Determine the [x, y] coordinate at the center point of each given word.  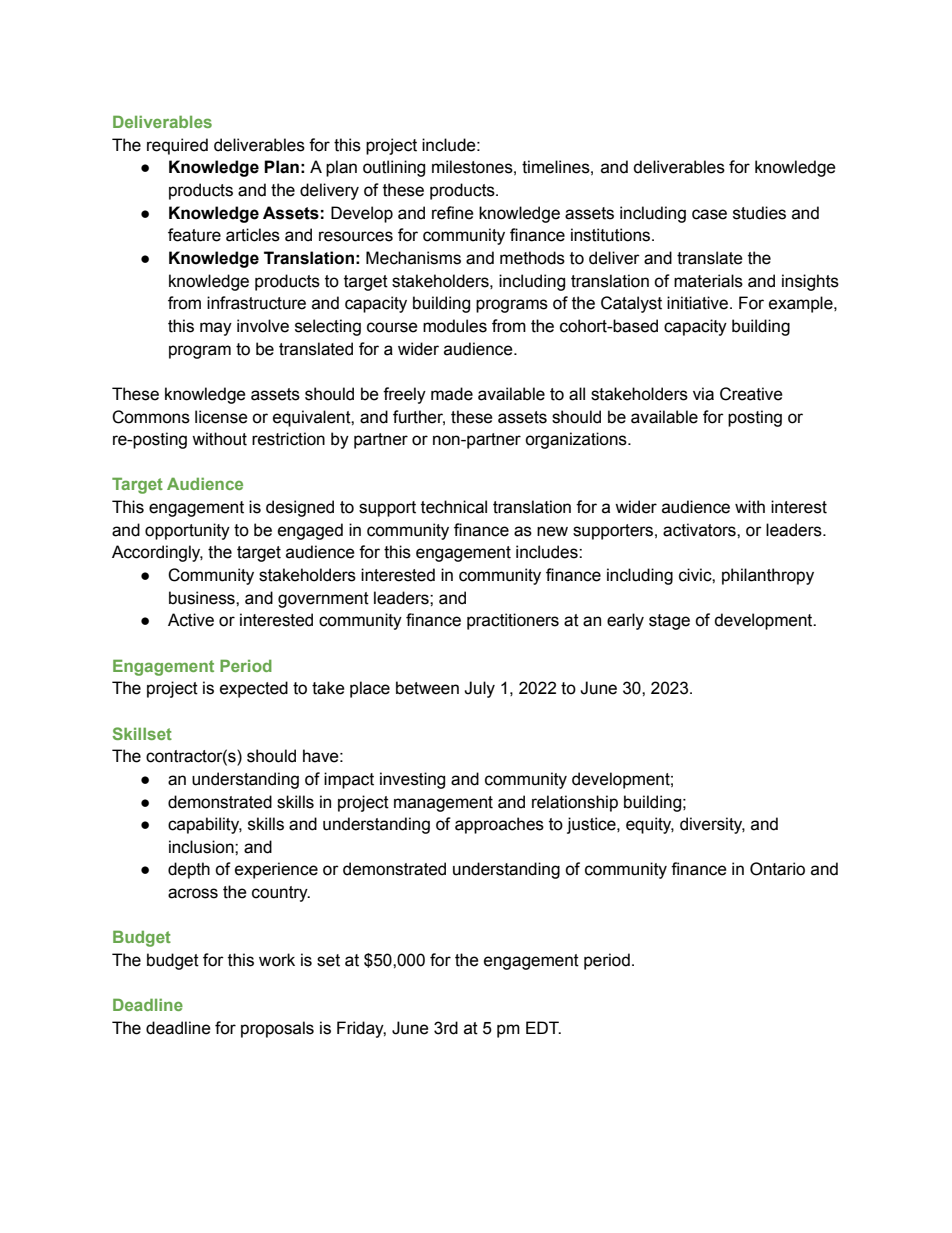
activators [700, 530]
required [177, 146]
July [479, 689]
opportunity [187, 531]
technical [454, 507]
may [216, 329]
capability [205, 825]
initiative [697, 303]
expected [254, 689]
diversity [712, 825]
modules [455, 326]
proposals [277, 1029]
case [709, 214]
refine [453, 213]
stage [669, 622]
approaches [499, 825]
